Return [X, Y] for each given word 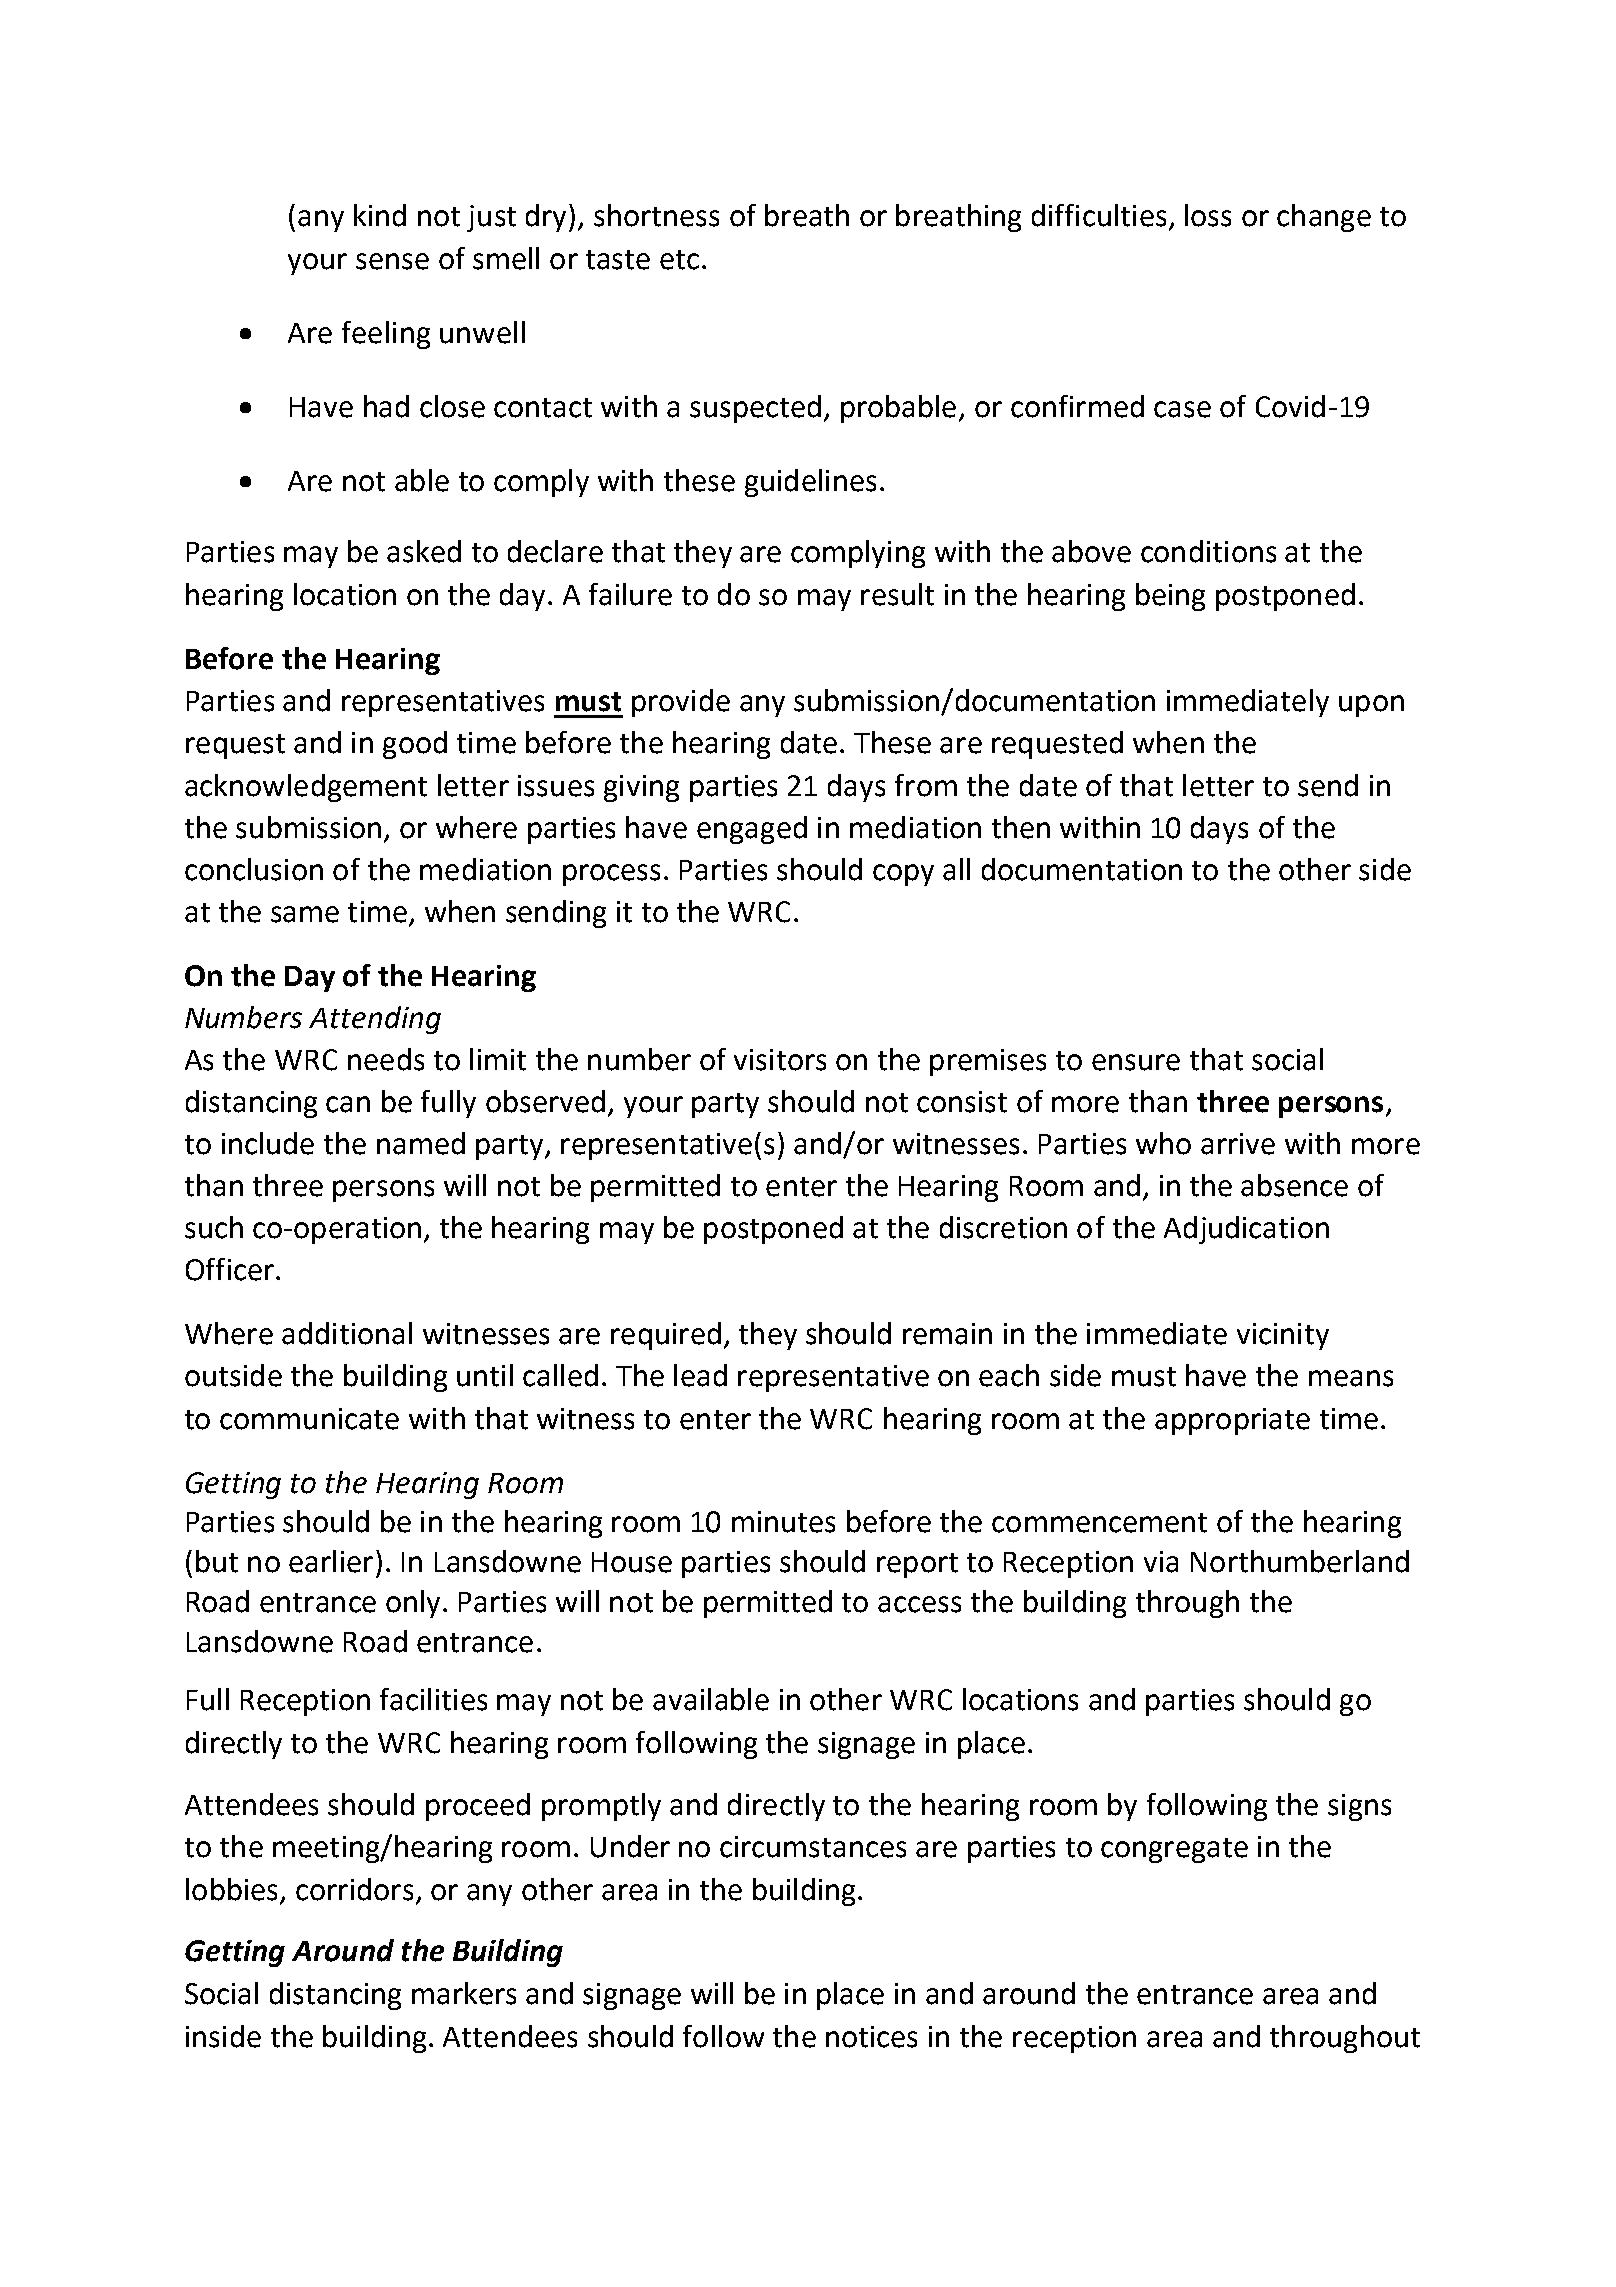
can [348, 1104]
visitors [780, 1060]
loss [1208, 215]
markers [464, 1993]
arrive [1238, 1144]
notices [871, 2037]
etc [679, 260]
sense [392, 261]
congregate [1174, 1850]
